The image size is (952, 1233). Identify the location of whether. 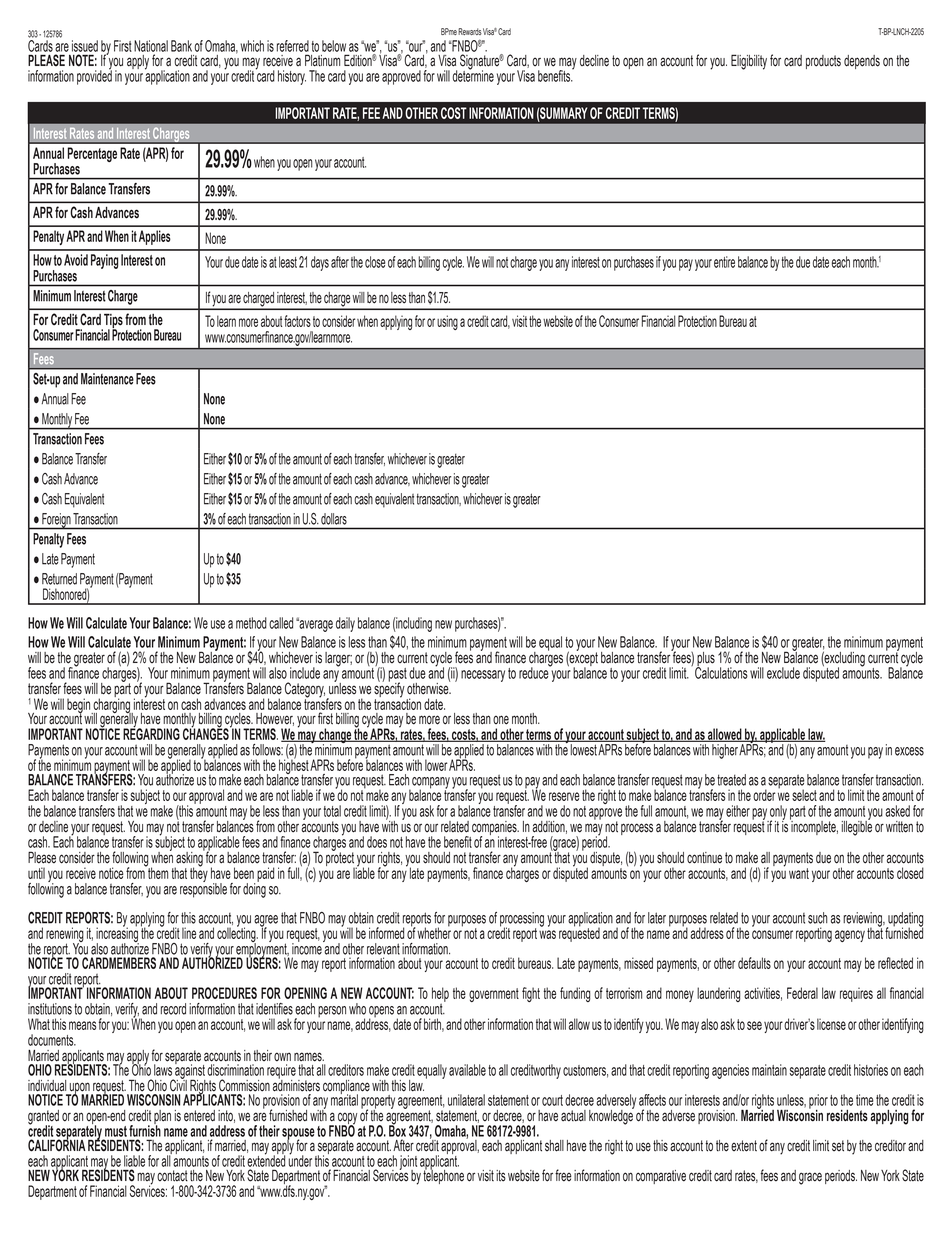
(434, 932).
